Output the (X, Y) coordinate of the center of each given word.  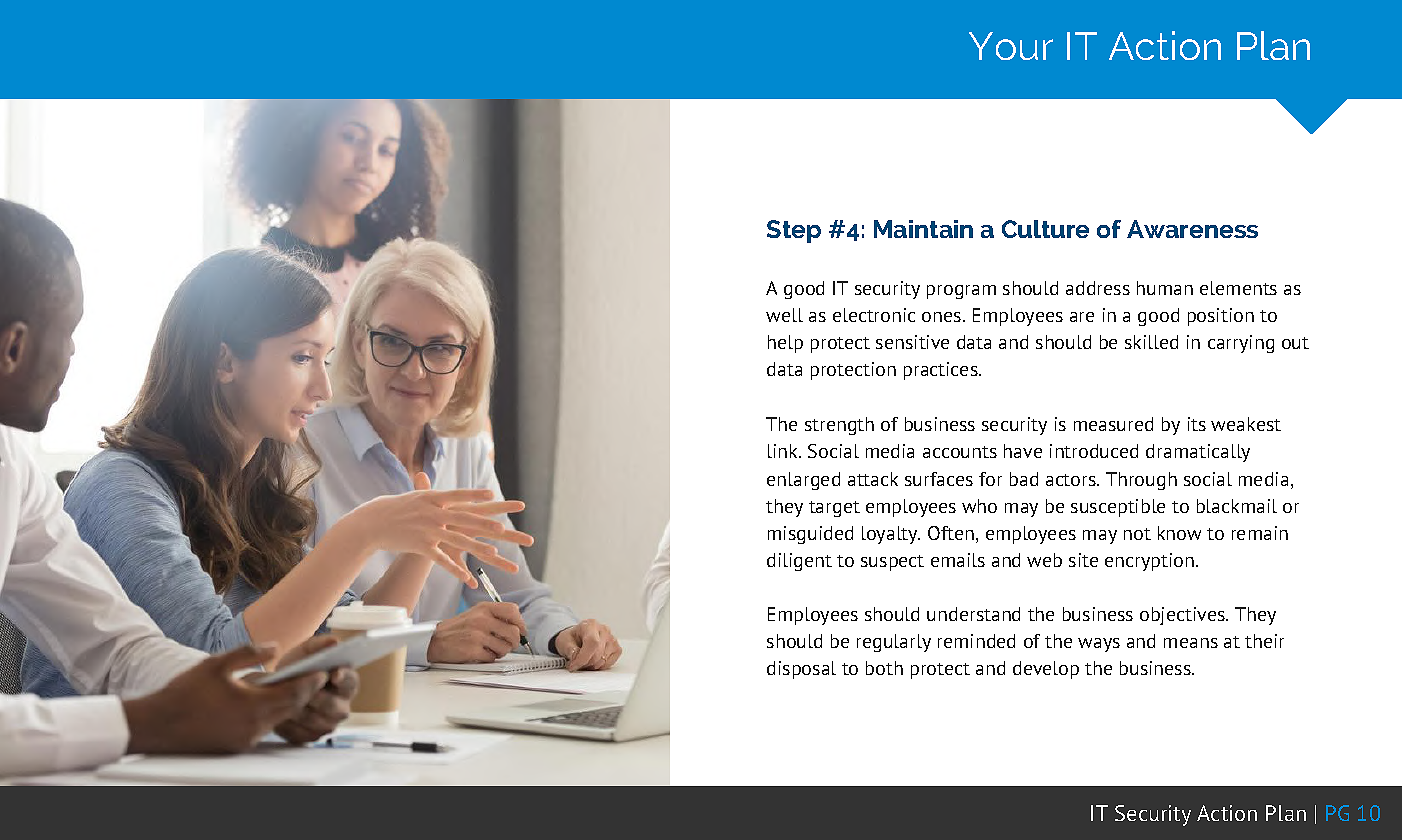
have (1023, 451)
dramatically (1198, 453)
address (1098, 288)
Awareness (1192, 229)
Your (1011, 46)
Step (794, 231)
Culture (1045, 229)
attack (873, 479)
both (884, 668)
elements (1238, 288)
